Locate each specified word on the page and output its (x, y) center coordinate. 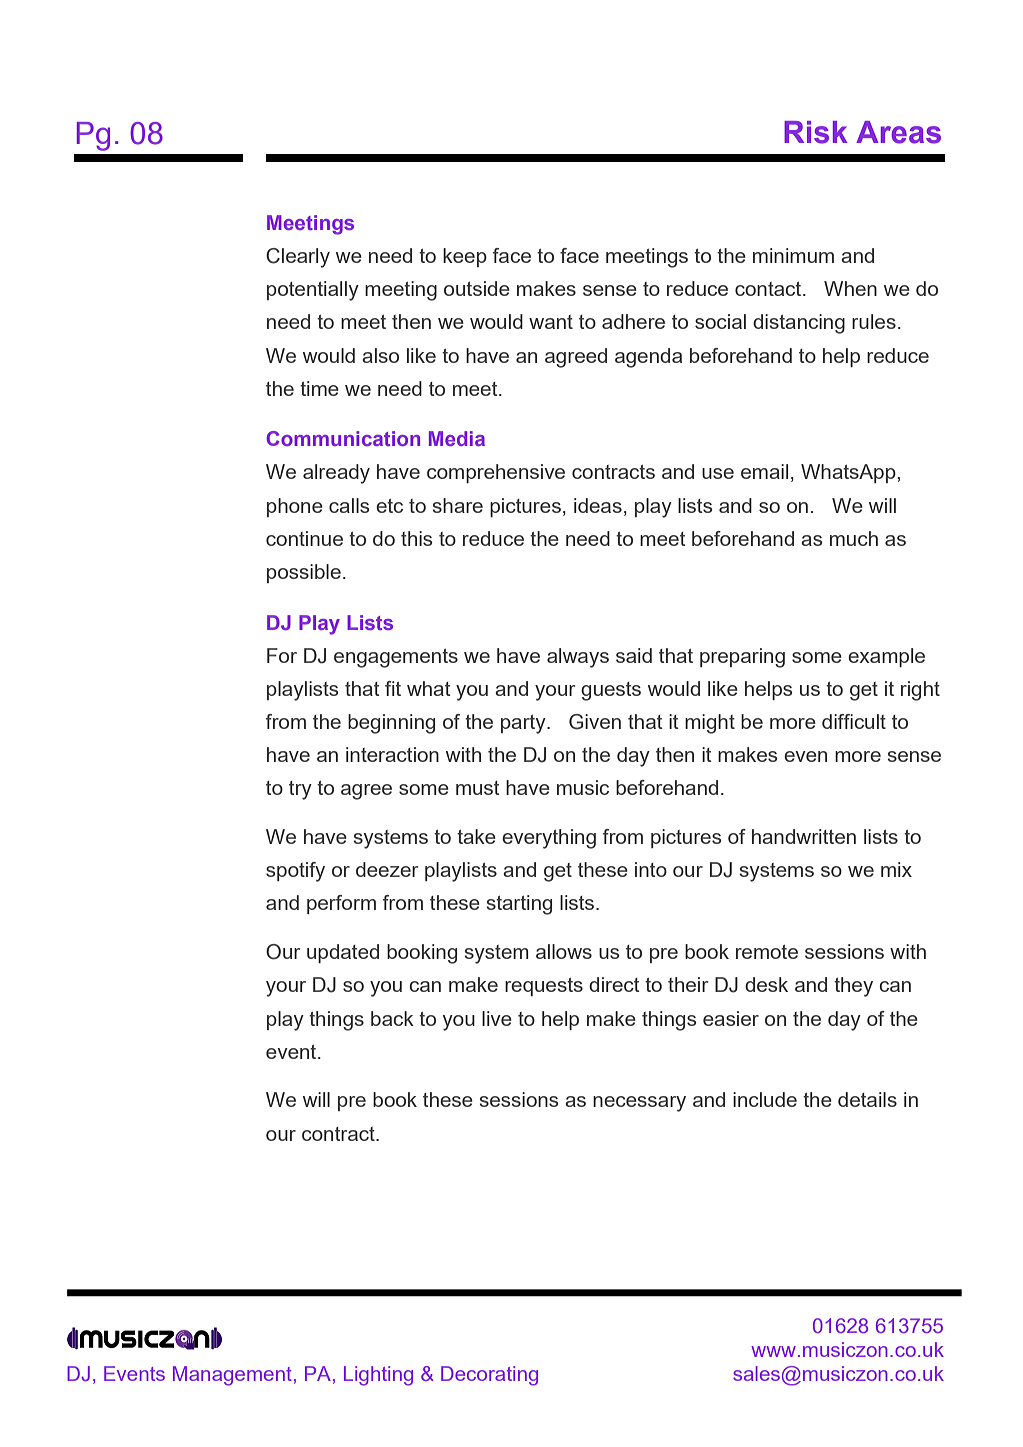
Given (595, 722)
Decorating (489, 1376)
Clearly (298, 258)
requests (544, 987)
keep (465, 257)
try (300, 790)
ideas (598, 505)
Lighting (378, 1376)
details (867, 1099)
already (336, 474)
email (764, 471)
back (392, 1018)
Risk (815, 132)
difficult (854, 721)
